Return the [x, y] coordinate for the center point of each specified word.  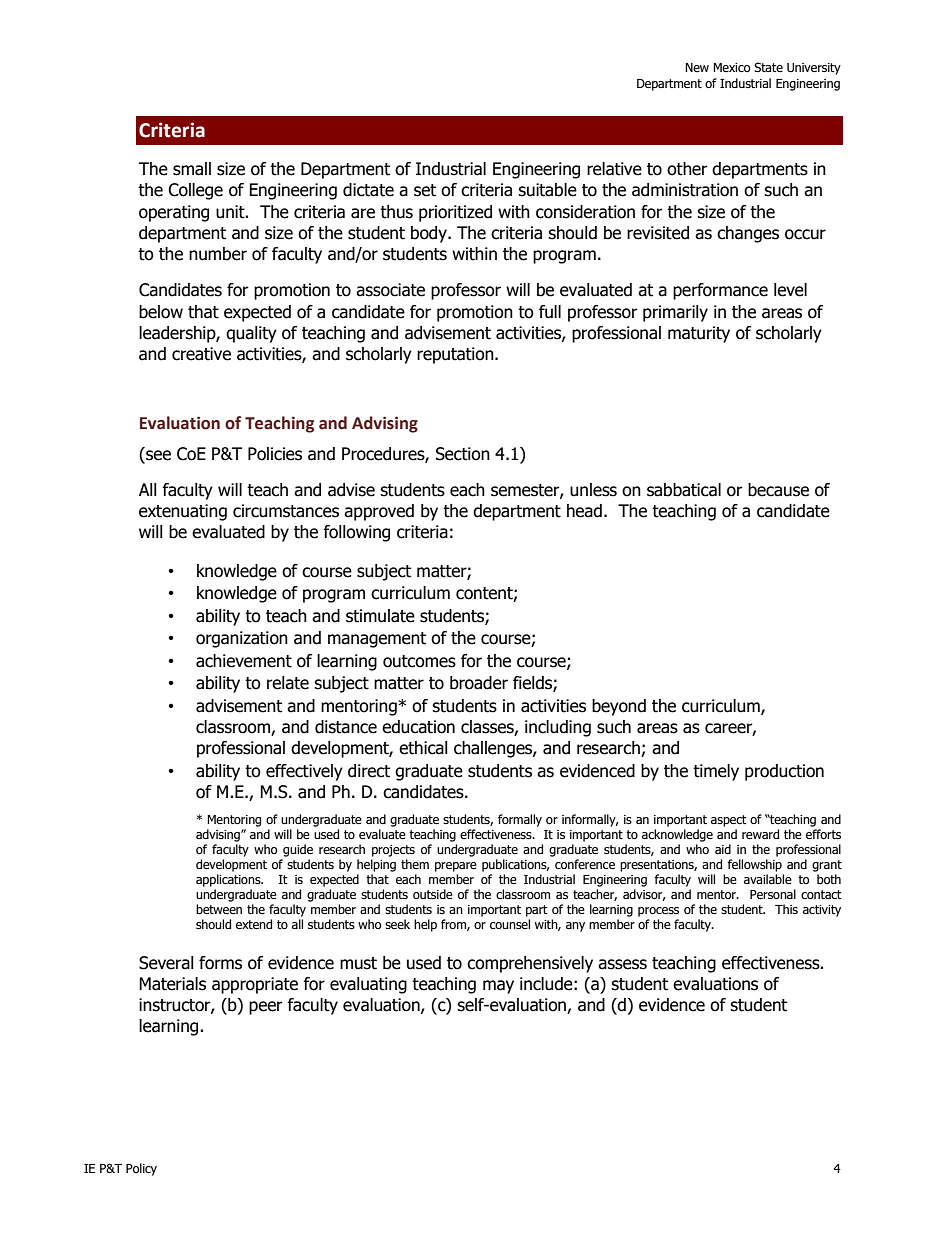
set [425, 190]
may [498, 987]
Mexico [731, 67]
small [192, 169]
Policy [141, 1169]
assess [622, 964]
